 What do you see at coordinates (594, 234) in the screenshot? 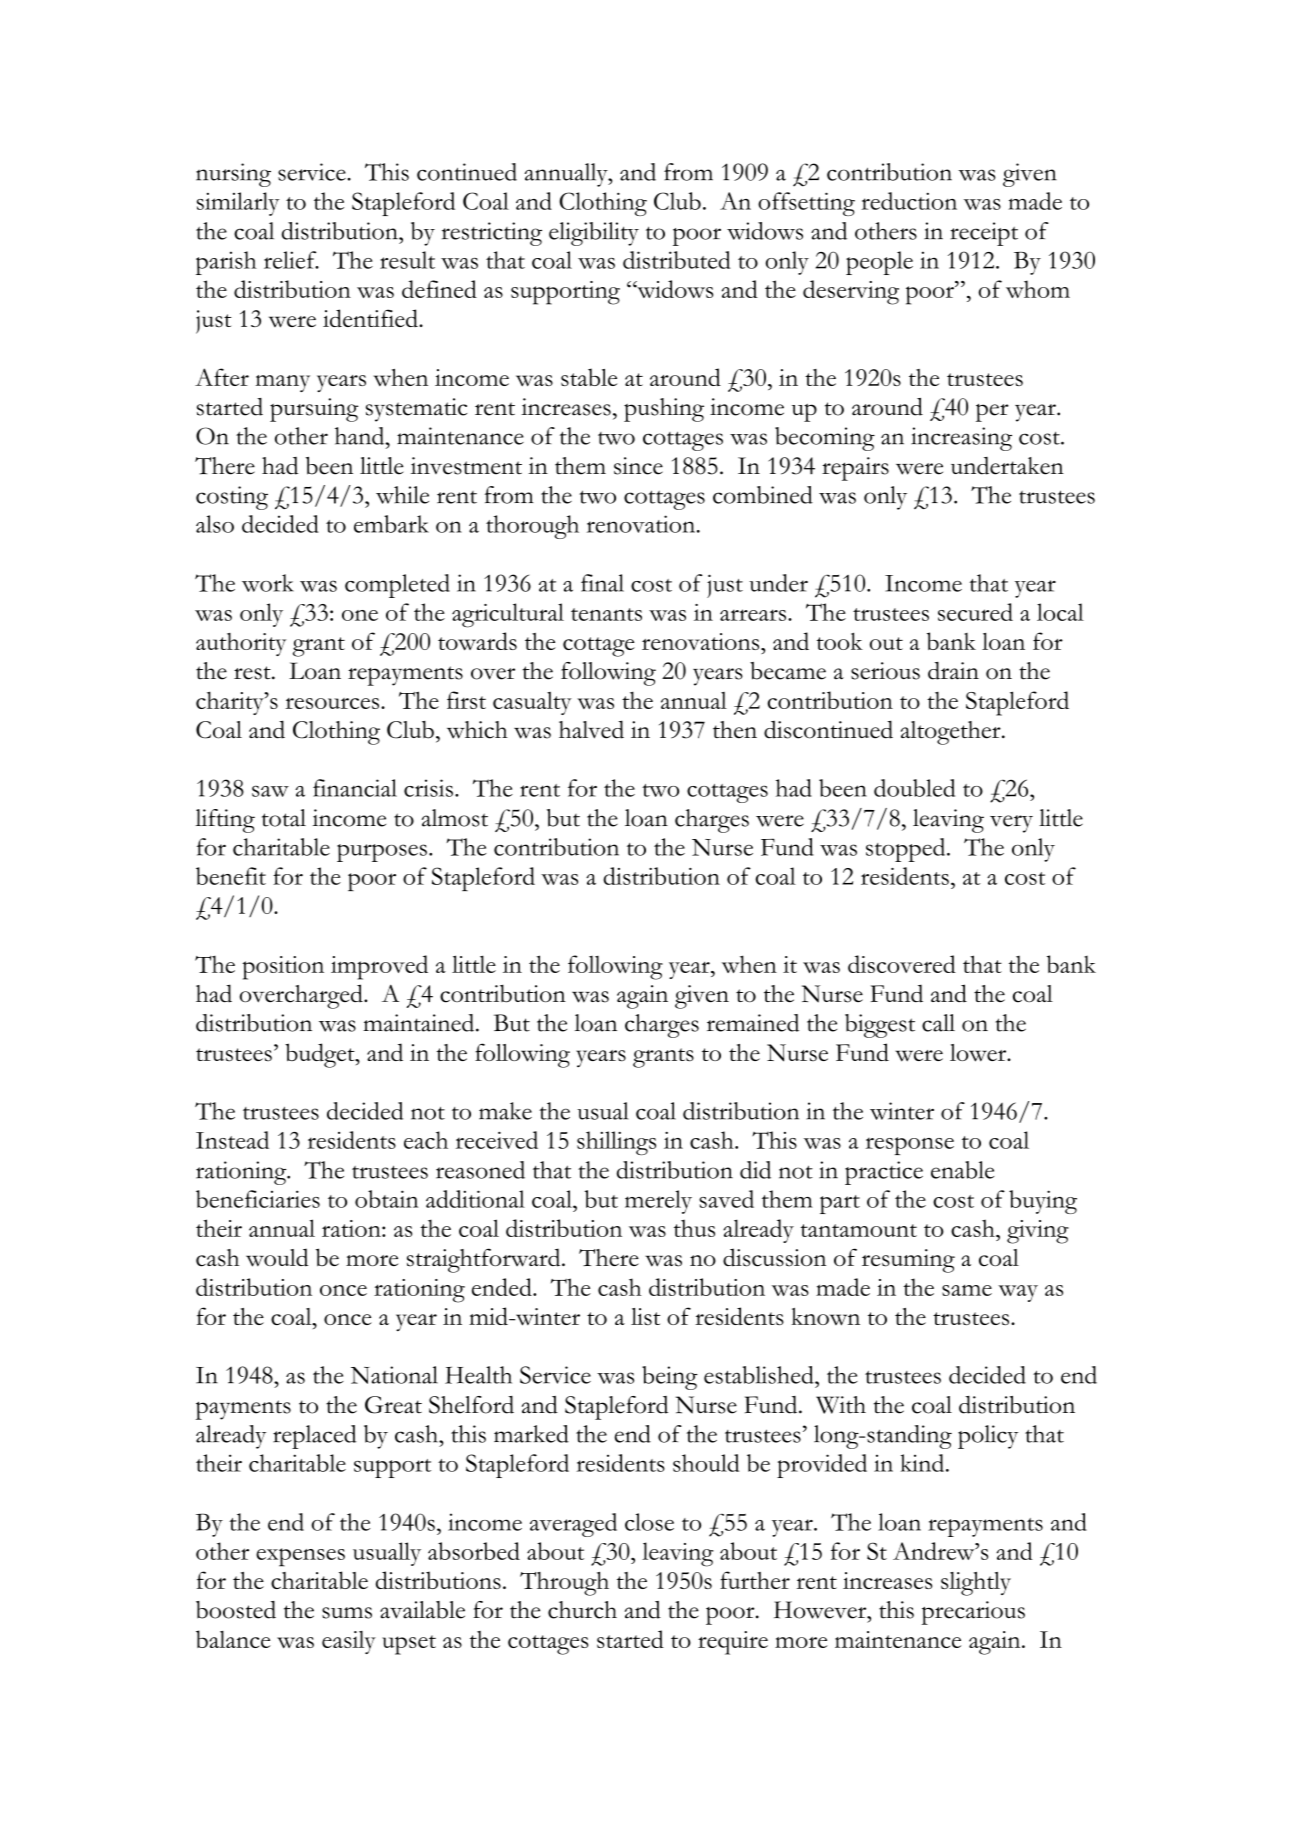
I see `eligibility` at bounding box center [594, 234].
